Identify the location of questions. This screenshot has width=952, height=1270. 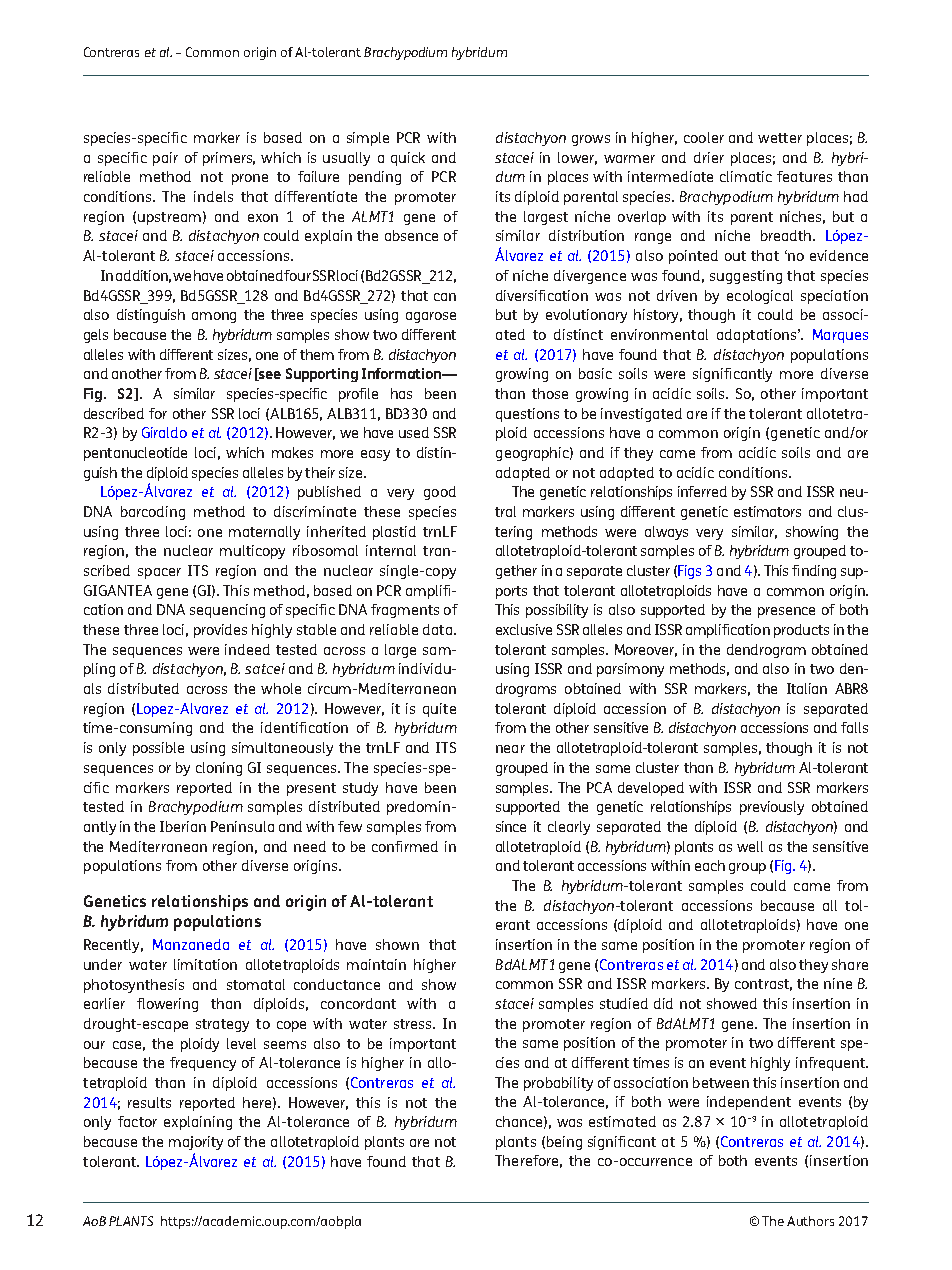
(527, 415).
